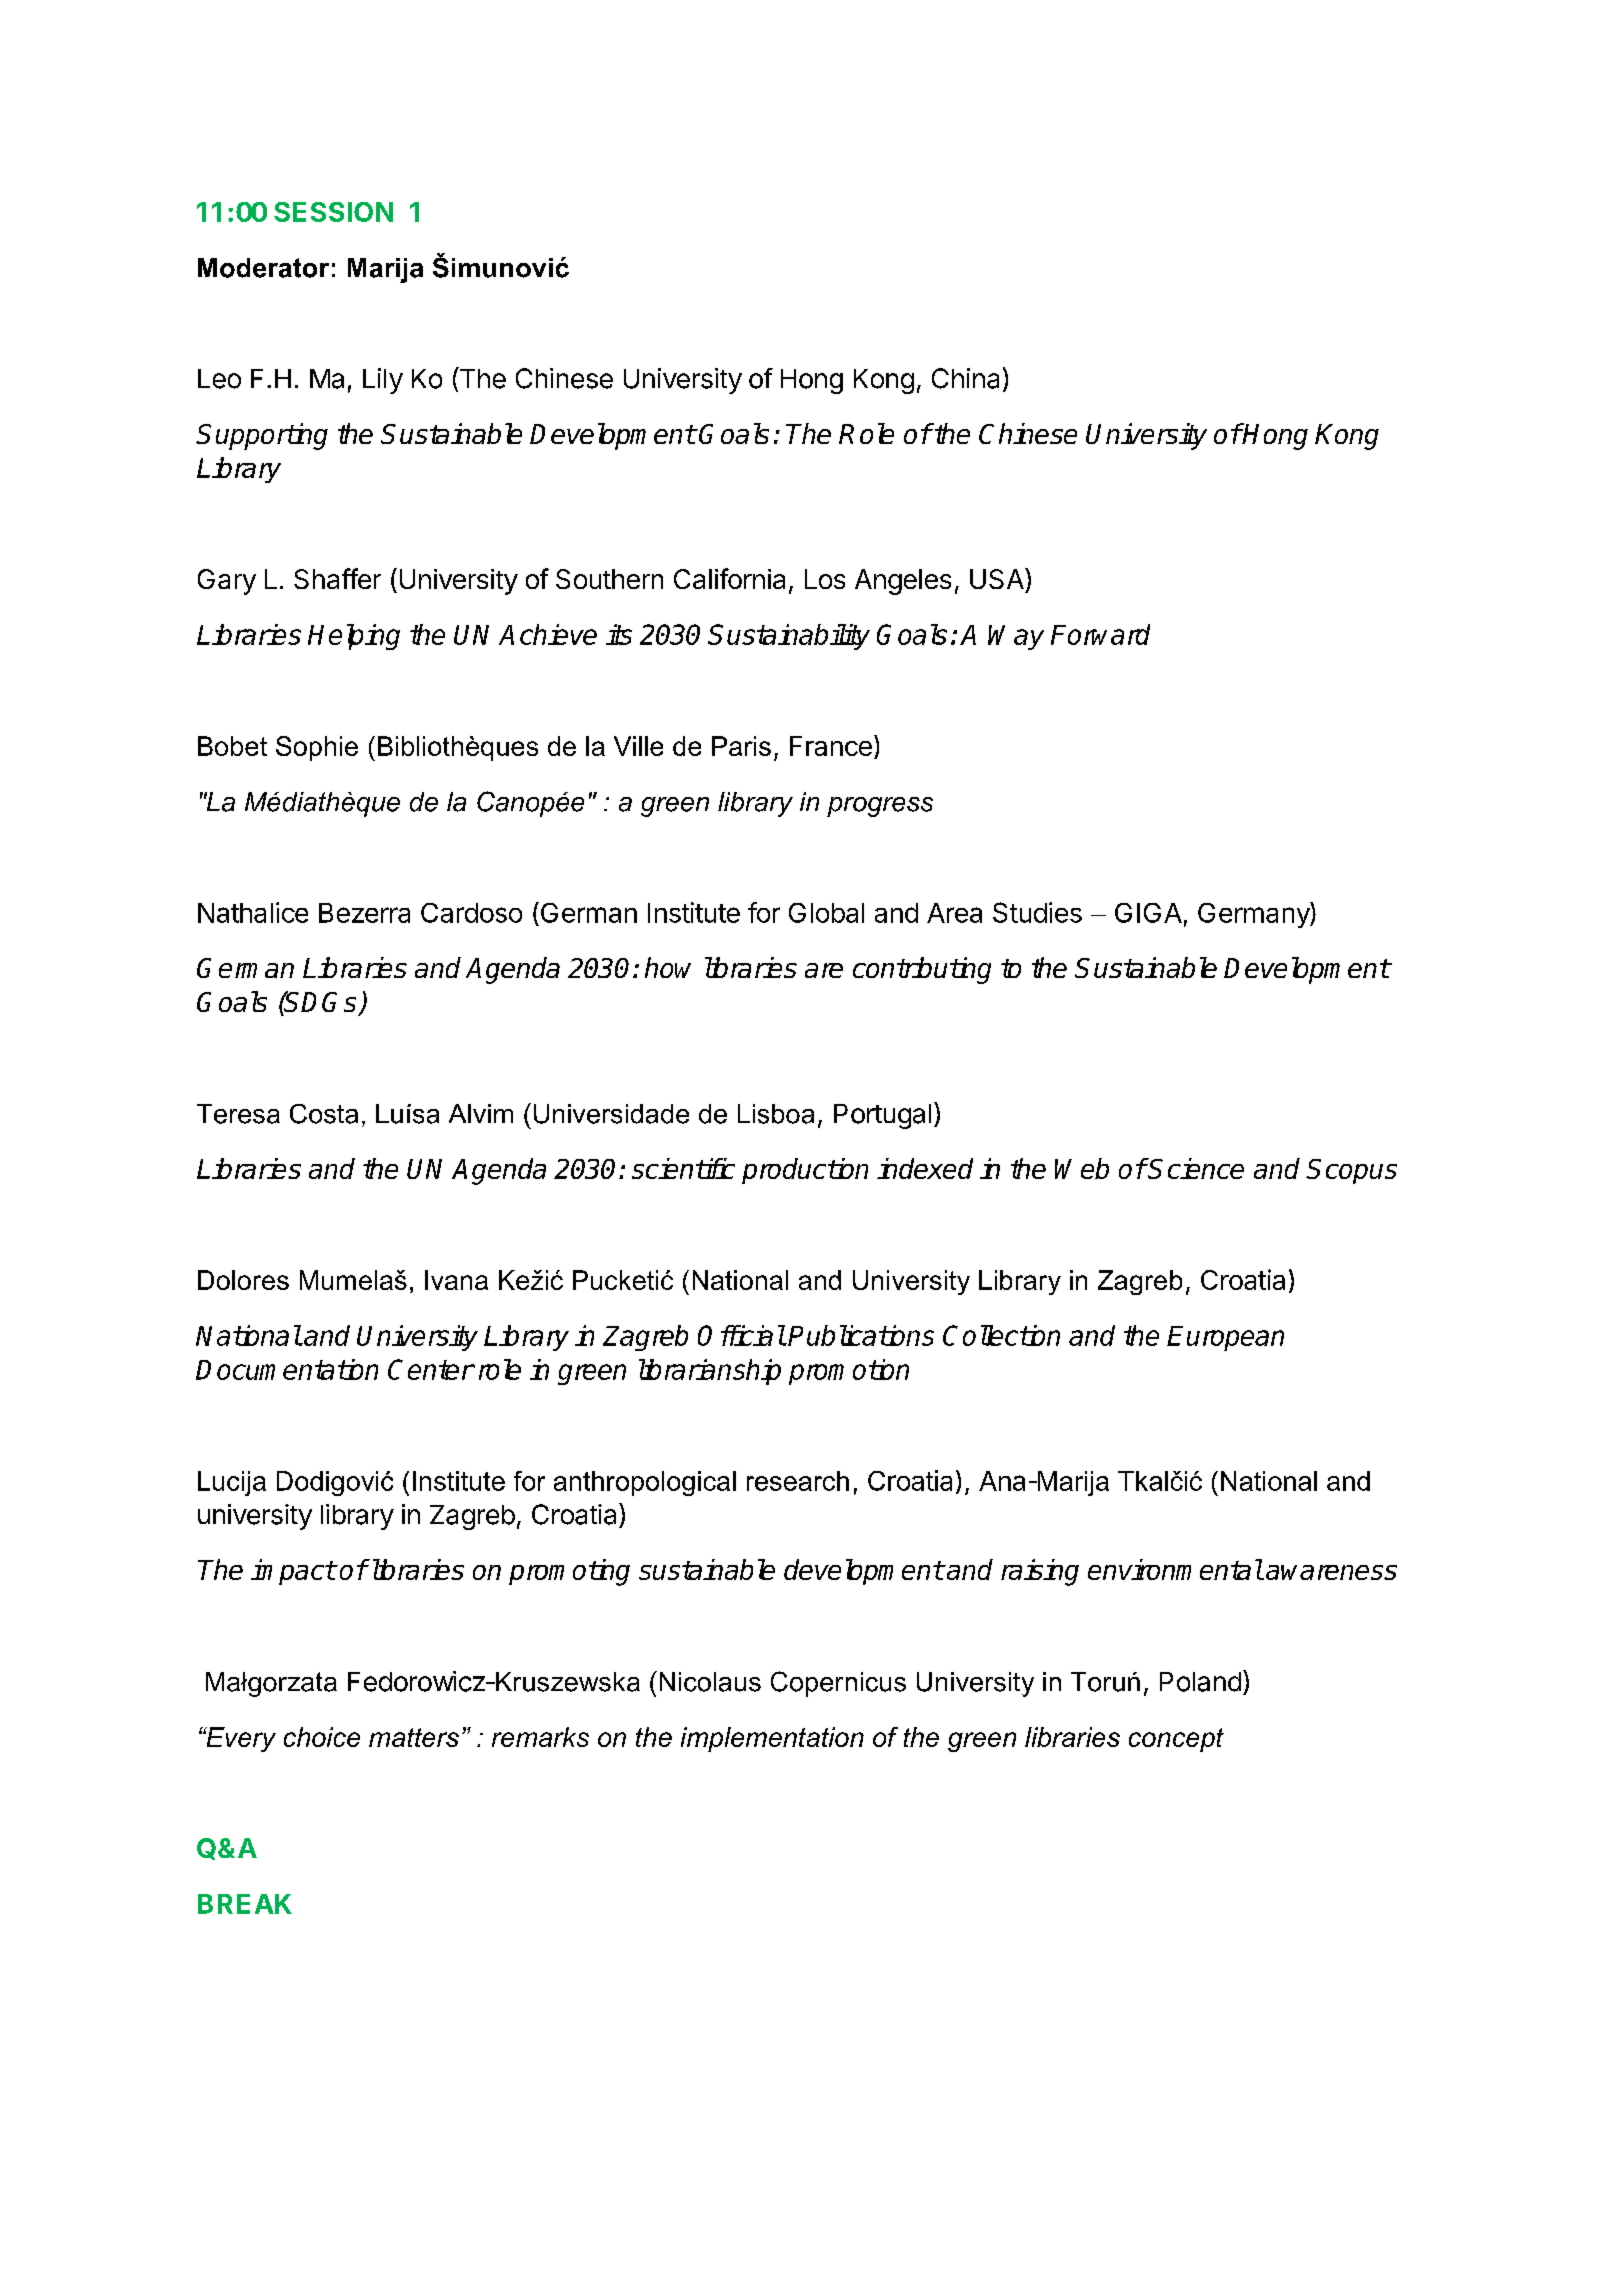 The image size is (1621, 2293). What do you see at coordinates (333, 212) in the screenshot?
I see `SESSION` at bounding box center [333, 212].
